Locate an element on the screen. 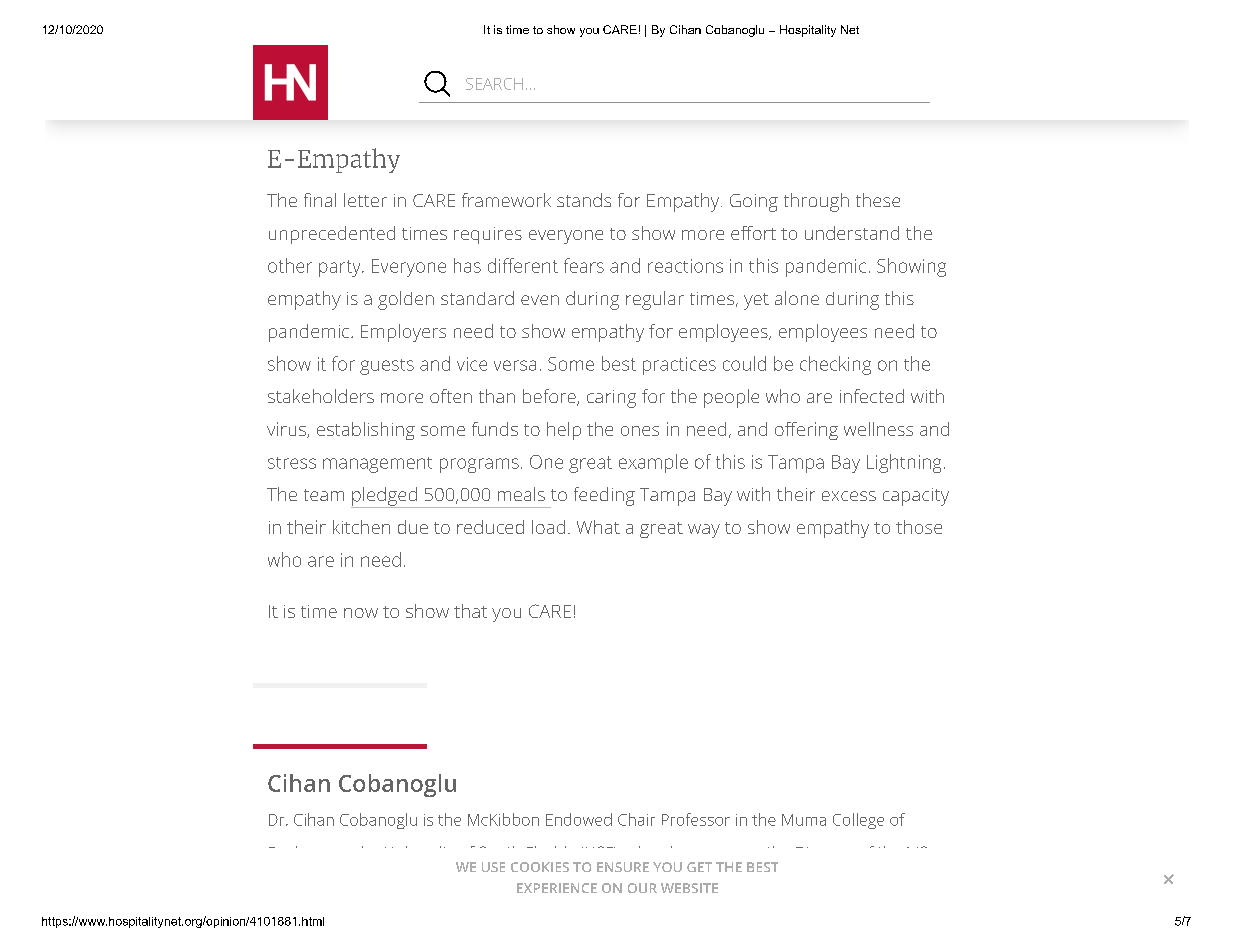 The width and height of the screenshot is (1233, 952). College is located at coordinates (858, 821).
